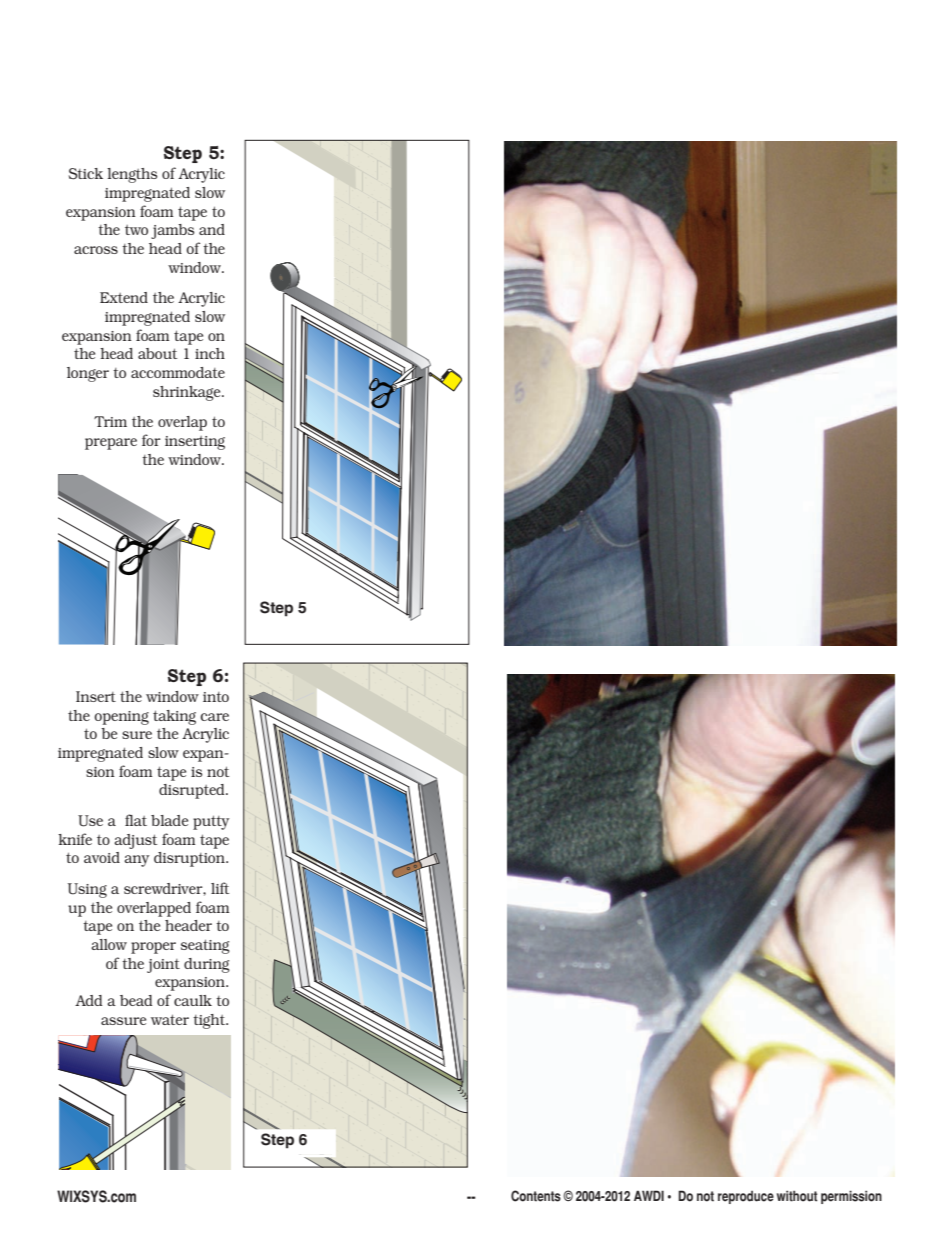 This screenshot has width=952, height=1233. What do you see at coordinates (536, 1196) in the screenshot?
I see `Contents` at bounding box center [536, 1196].
